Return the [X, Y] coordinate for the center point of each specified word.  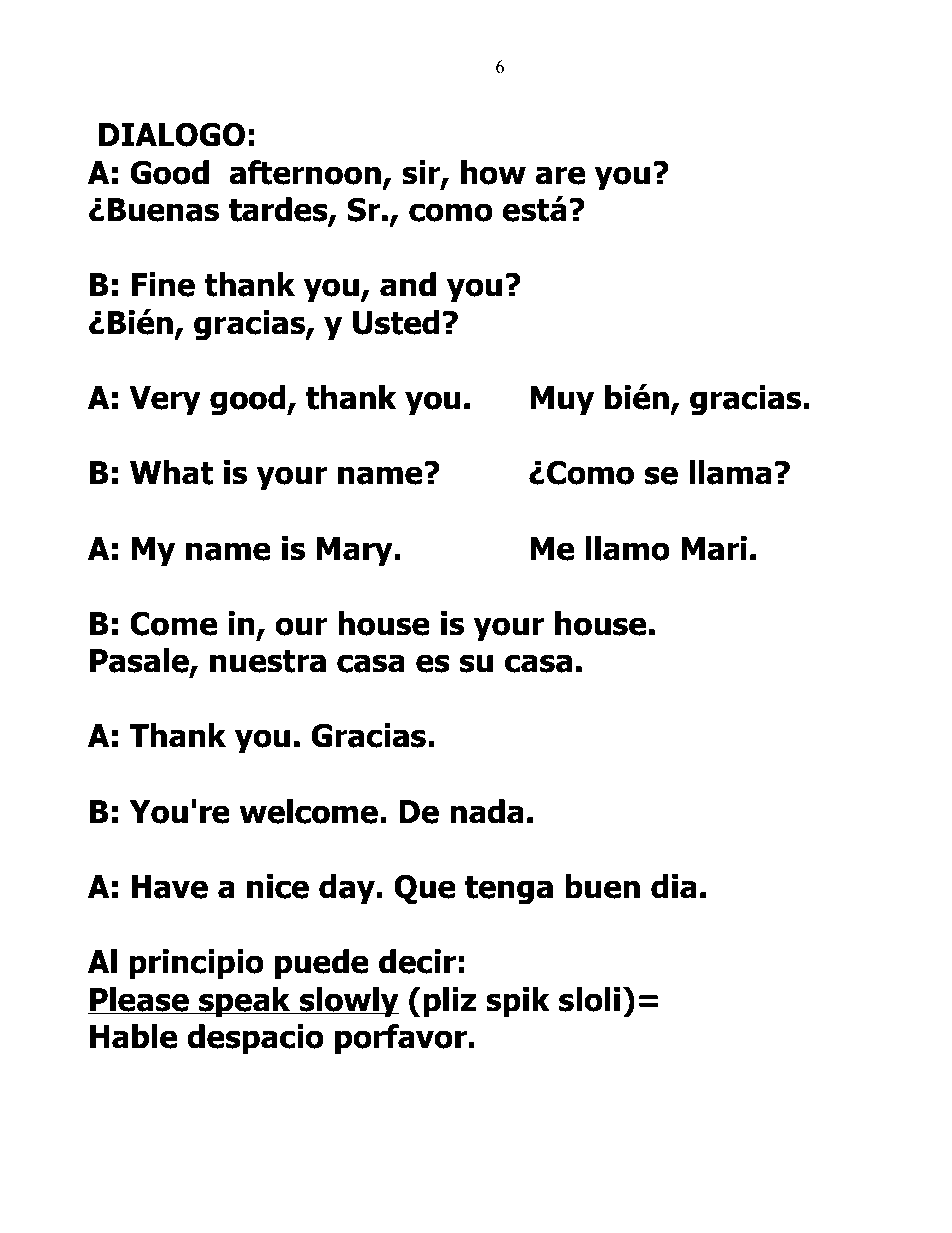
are [560, 175]
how [493, 172]
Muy [562, 401]
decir [417, 961]
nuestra [268, 661]
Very [165, 401]
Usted [396, 322]
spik [518, 1002]
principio [196, 964]
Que [425, 889]
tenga [509, 890]
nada [487, 811]
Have [170, 887]
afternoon [305, 172]
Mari [714, 548]
